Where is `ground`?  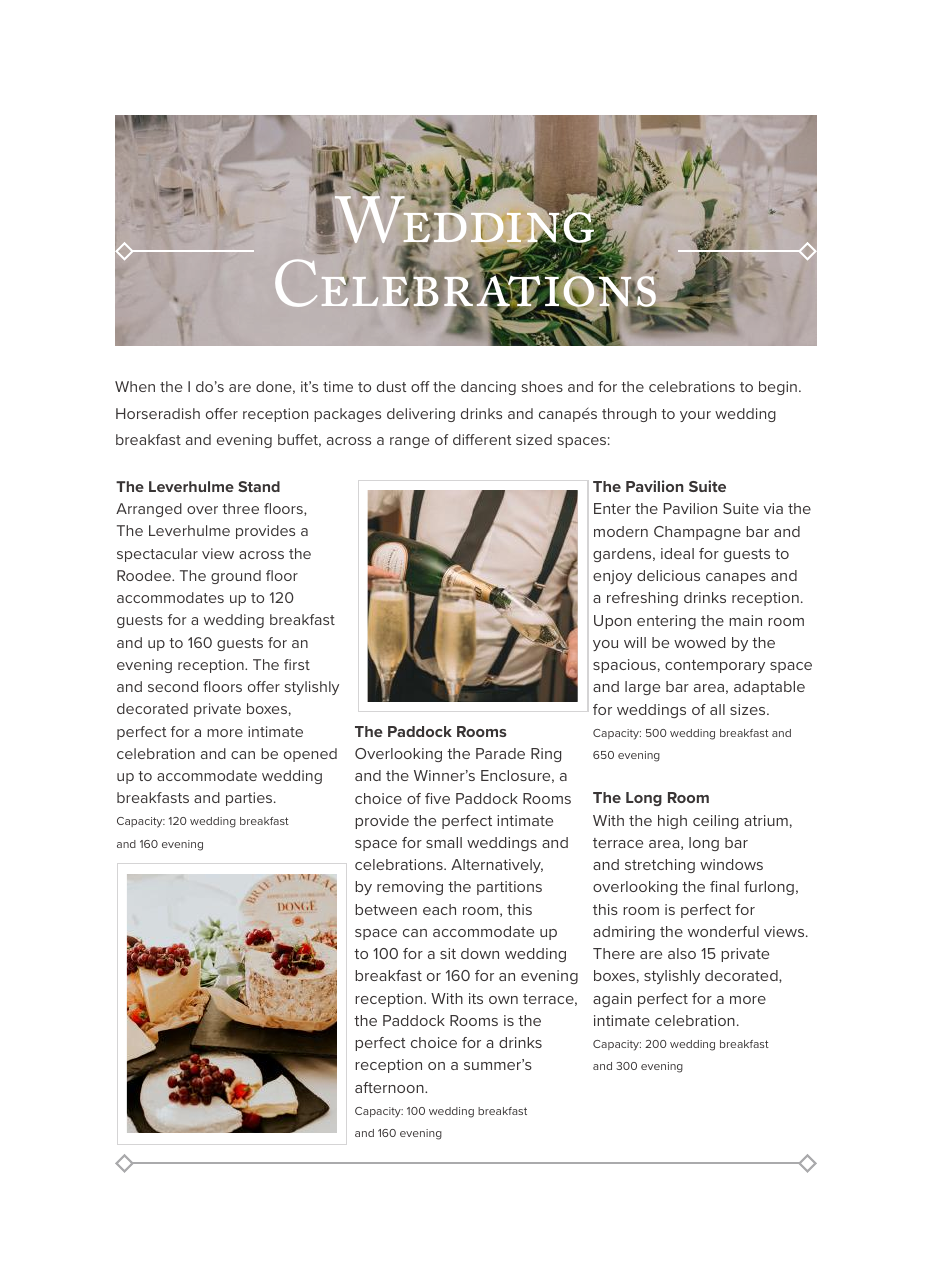
ground is located at coordinates (236, 577).
